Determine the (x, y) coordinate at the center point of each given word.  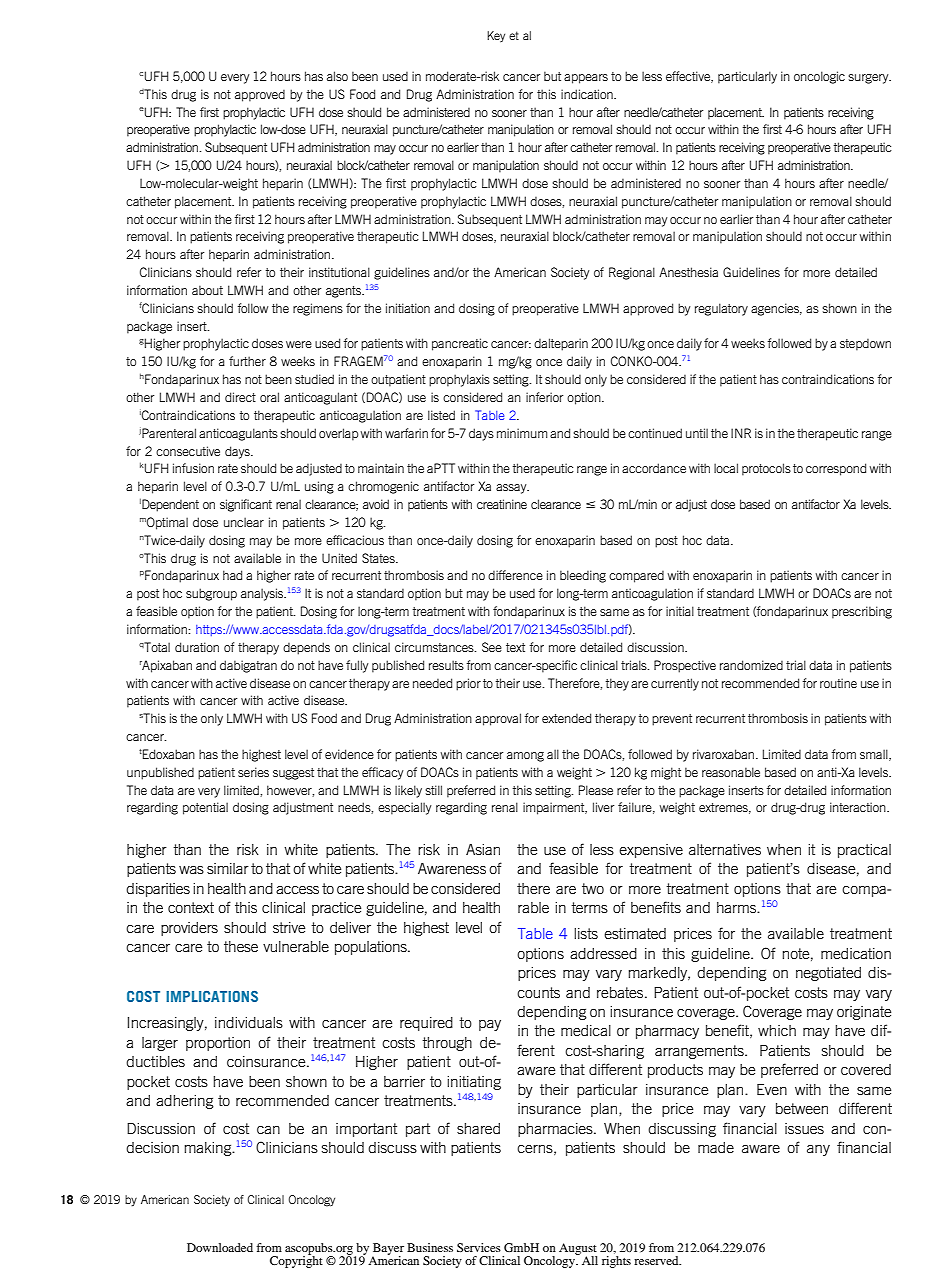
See (492, 647)
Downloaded (220, 1247)
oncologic (819, 77)
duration (197, 647)
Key (496, 36)
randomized (751, 665)
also (337, 76)
